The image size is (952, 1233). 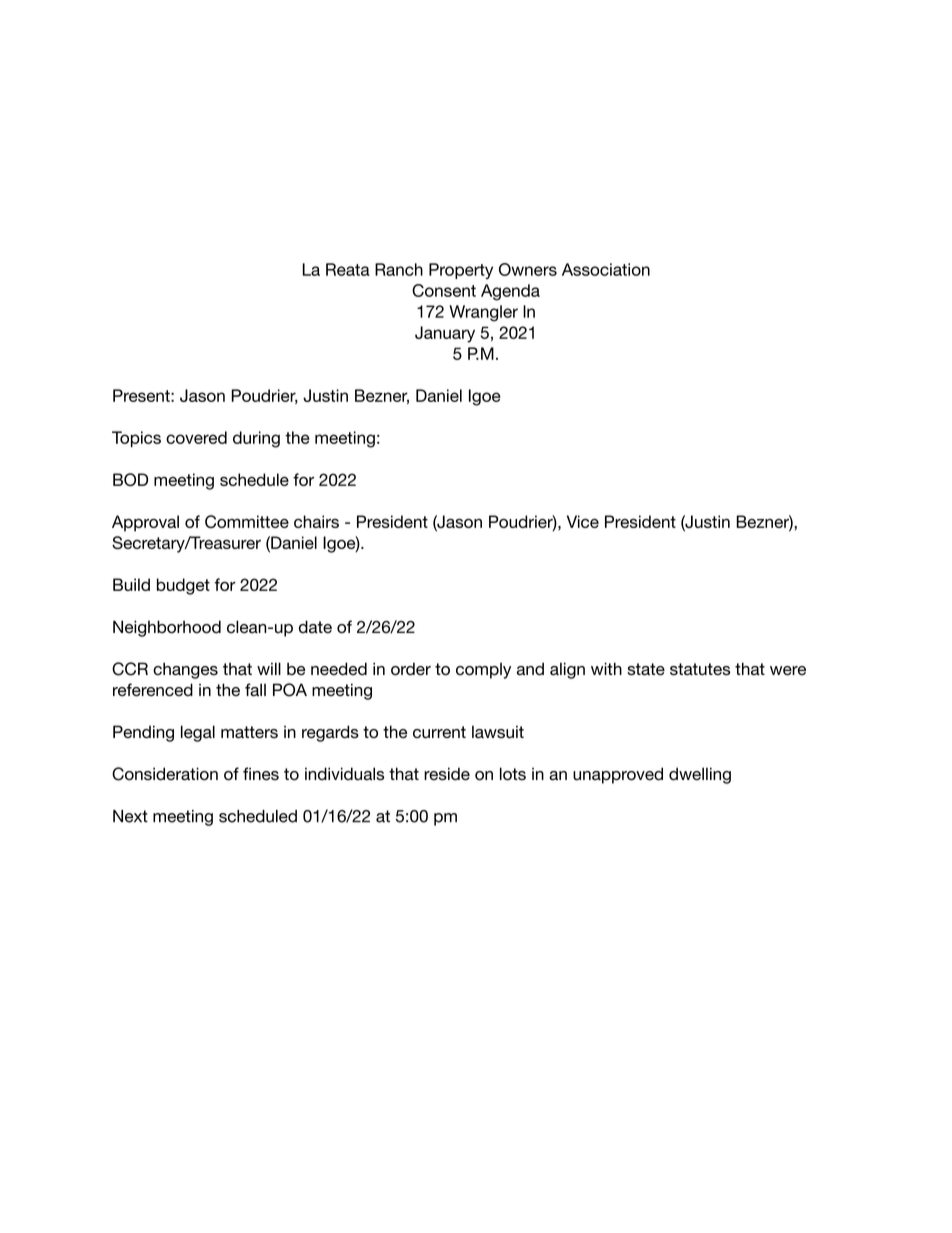 What do you see at coordinates (583, 521) in the page?
I see `Vice` at bounding box center [583, 521].
